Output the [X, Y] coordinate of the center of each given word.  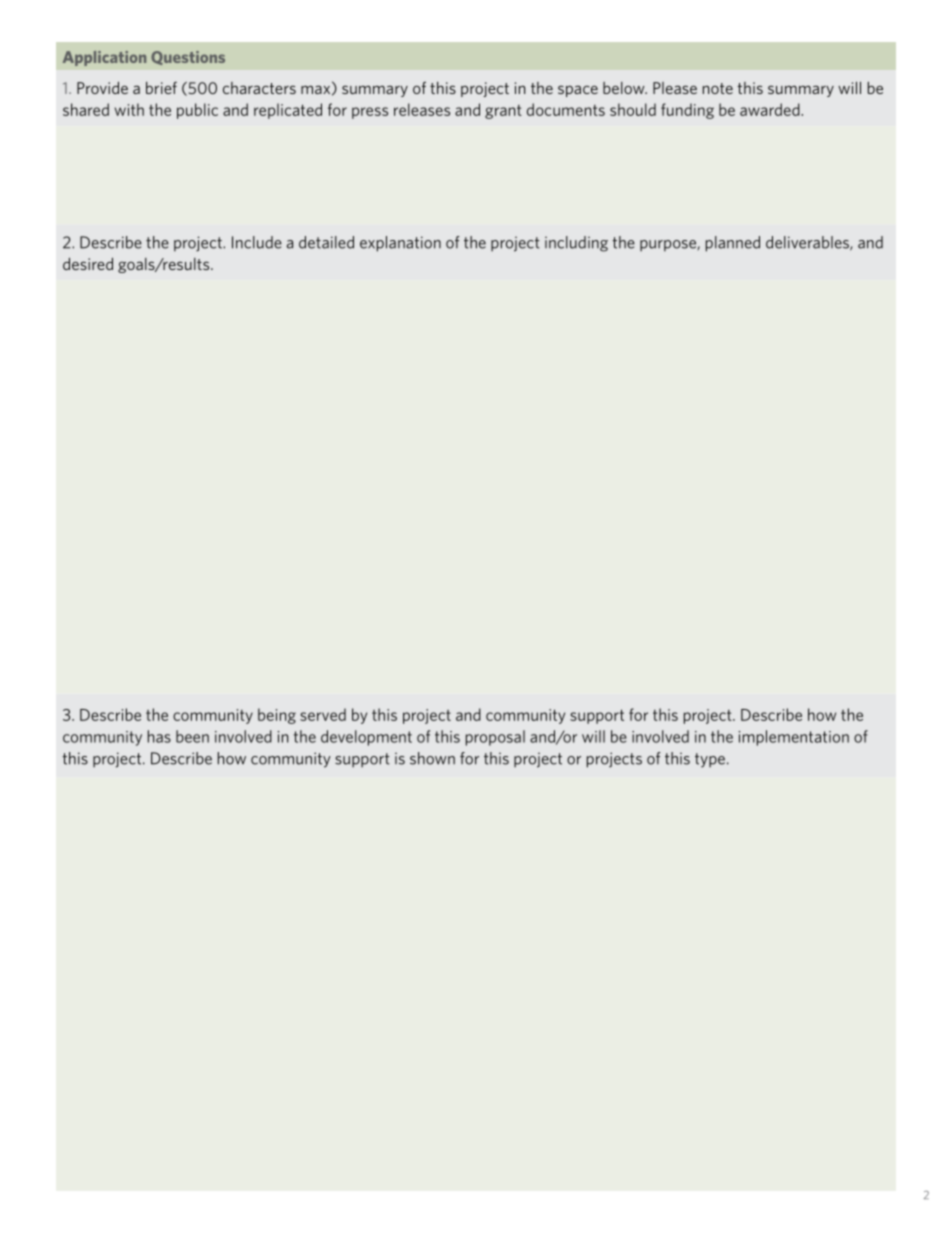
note [718, 88]
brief [161, 88]
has [159, 736]
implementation [794, 738]
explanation [400, 244]
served [323, 714]
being [277, 716]
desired [88, 264]
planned [733, 244]
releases [422, 109]
